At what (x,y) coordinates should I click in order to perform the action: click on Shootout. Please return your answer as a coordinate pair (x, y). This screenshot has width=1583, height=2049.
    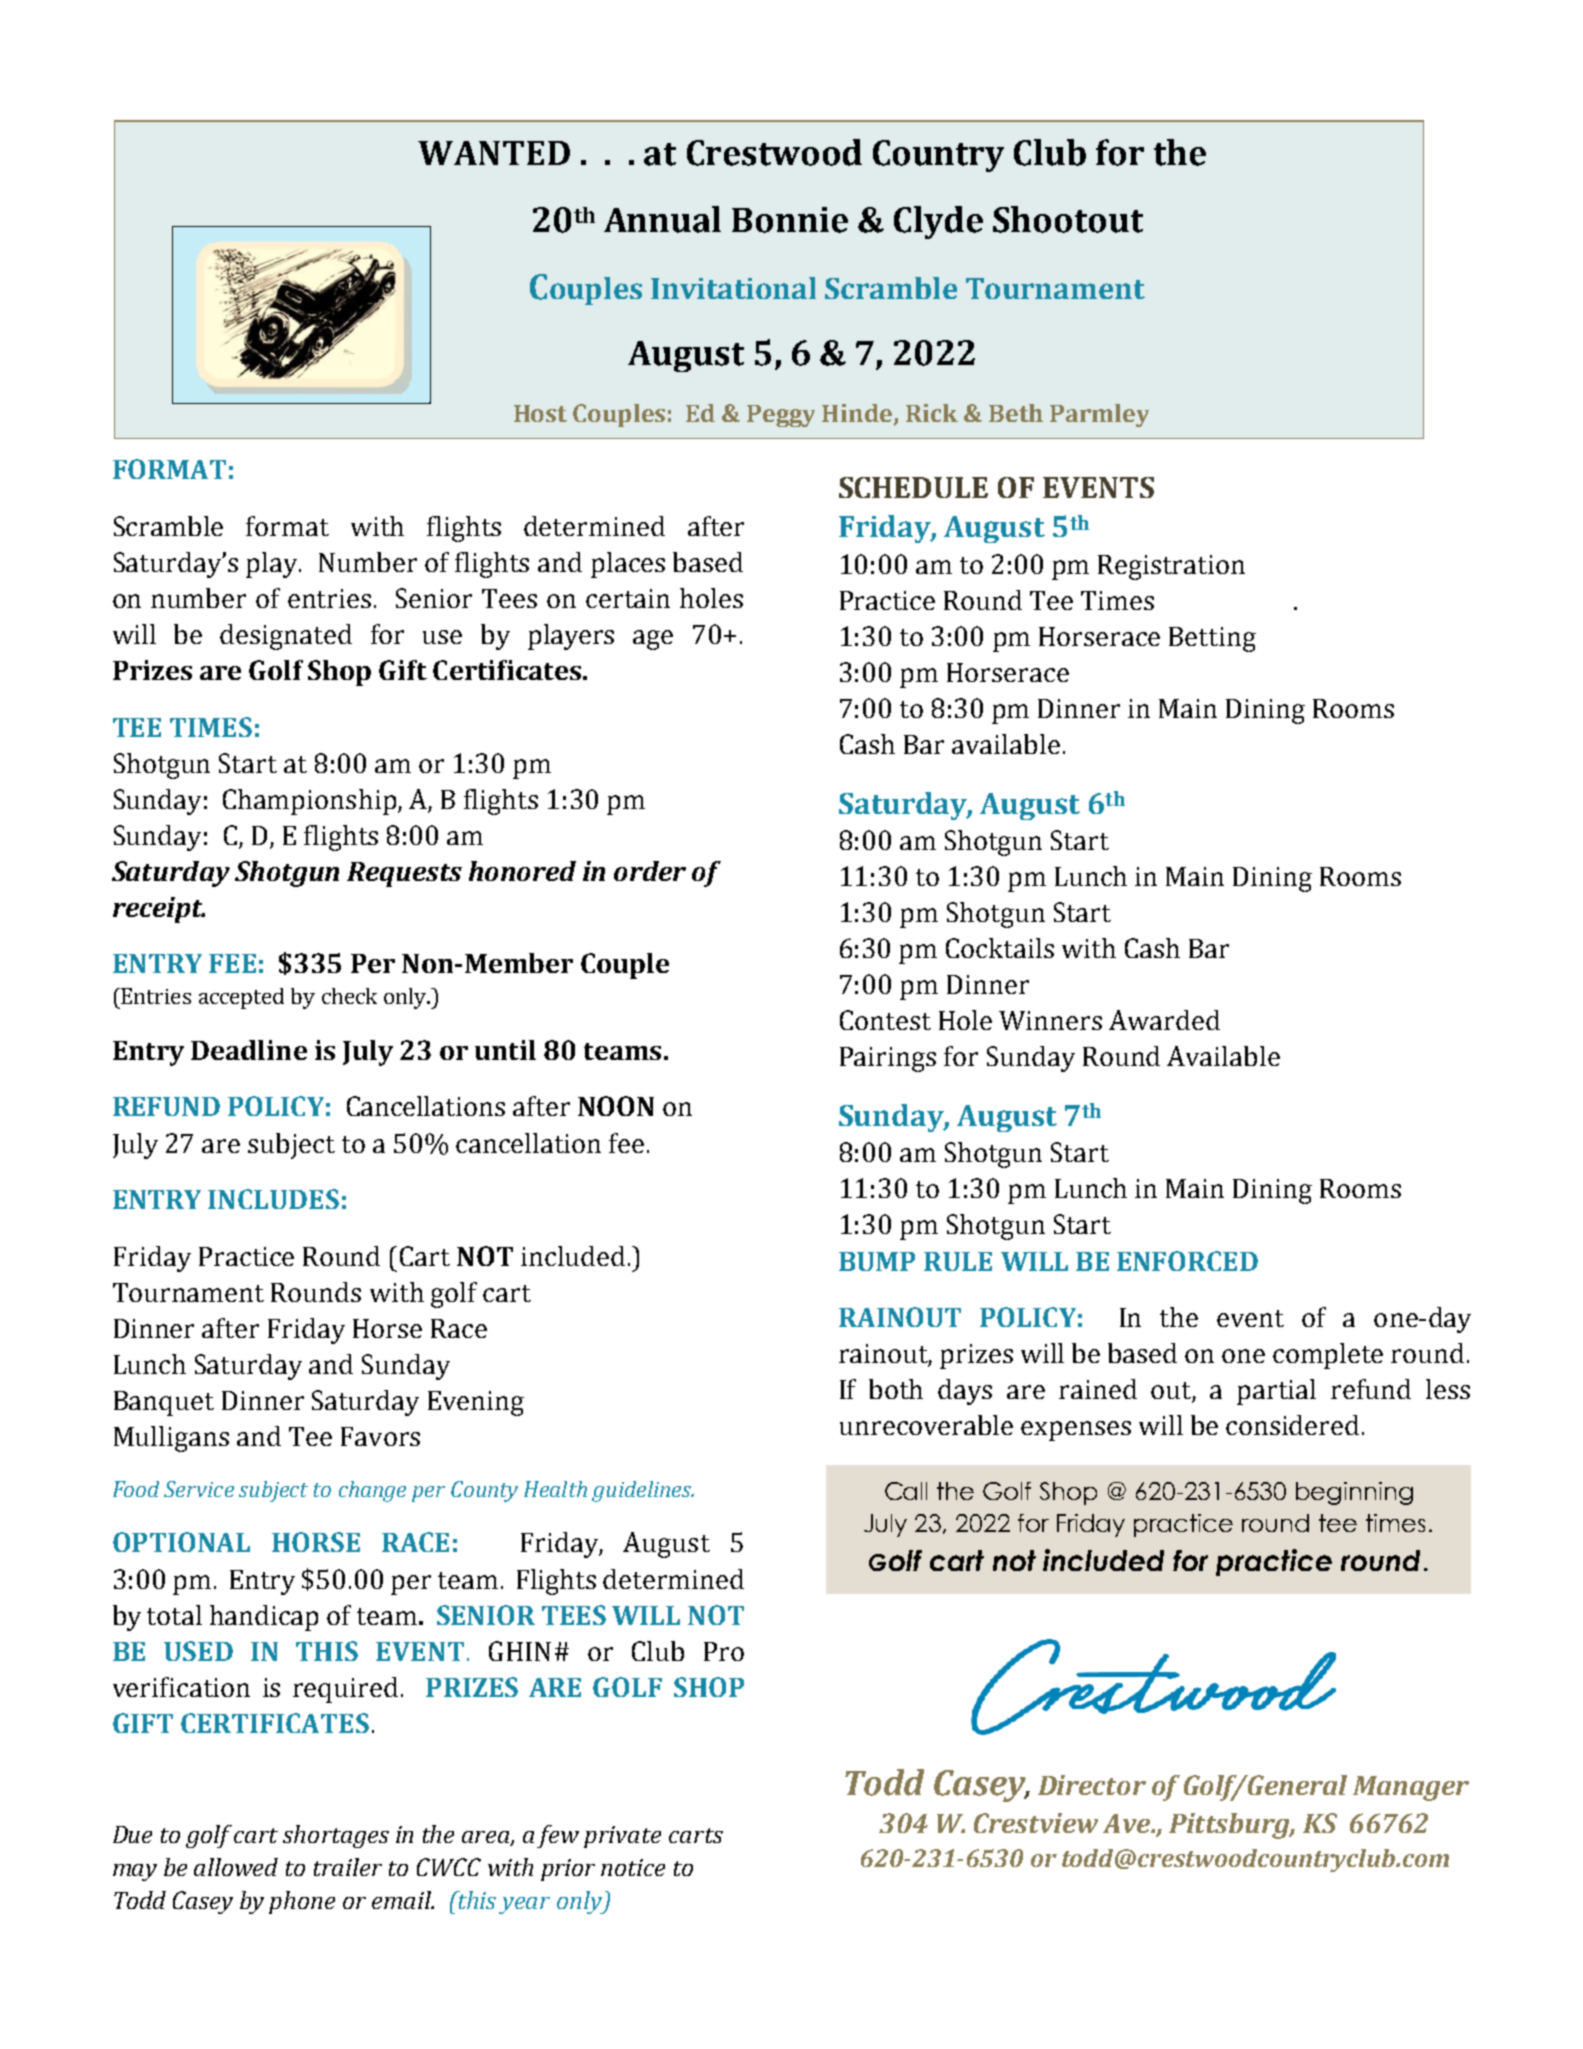
    Looking at the image, I should click on (1068, 219).
